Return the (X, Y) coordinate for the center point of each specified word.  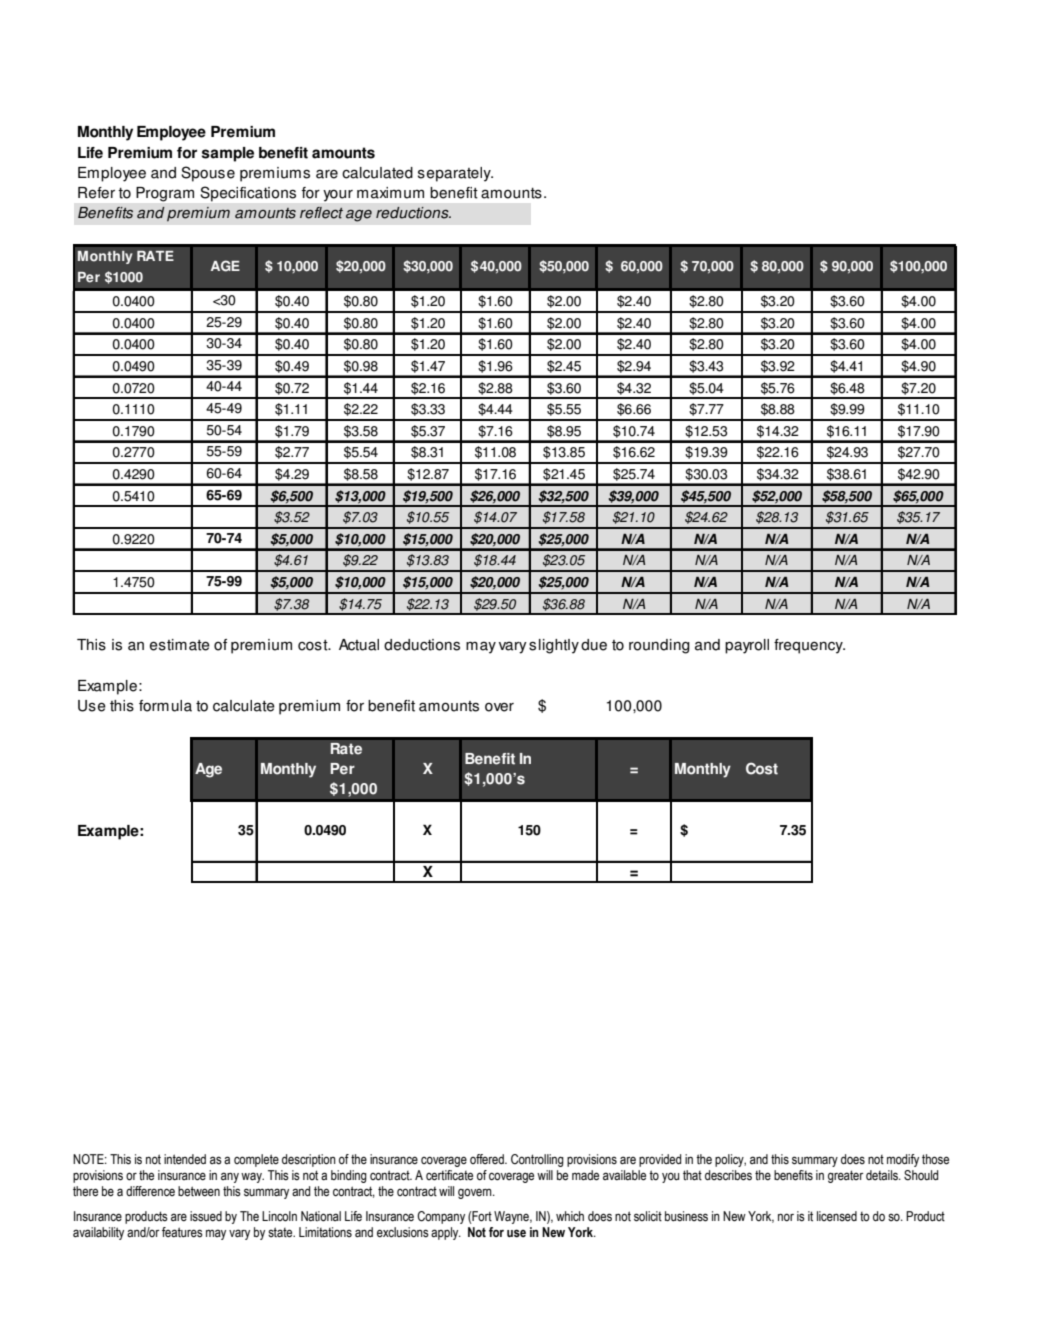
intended (185, 1159)
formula (165, 706)
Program (165, 194)
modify (903, 1160)
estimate (180, 645)
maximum (390, 193)
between (199, 1191)
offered (488, 1159)
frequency (809, 646)
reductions (413, 213)
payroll (747, 646)
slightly (554, 646)
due (594, 645)
